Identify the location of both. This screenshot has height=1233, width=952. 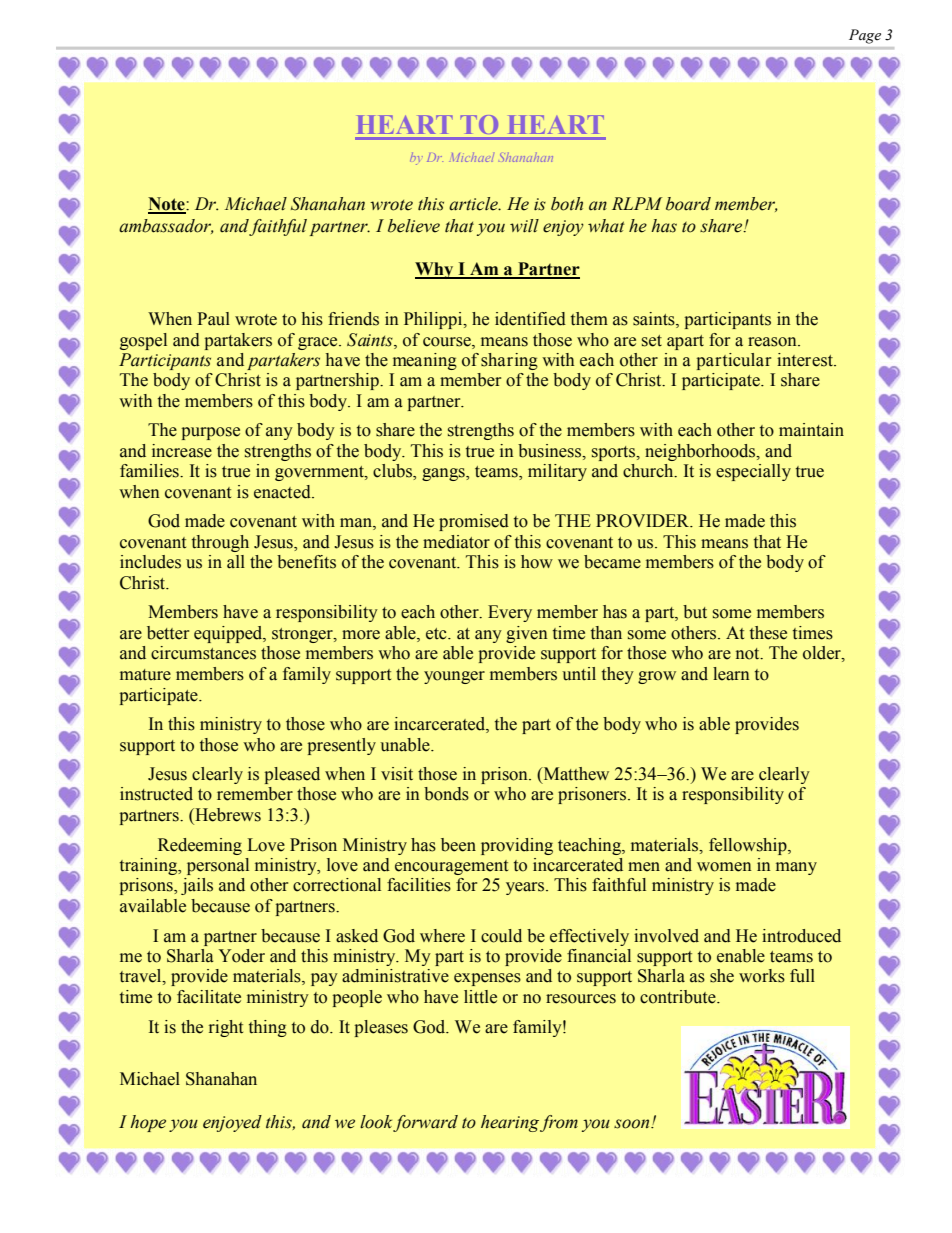
(567, 204).
